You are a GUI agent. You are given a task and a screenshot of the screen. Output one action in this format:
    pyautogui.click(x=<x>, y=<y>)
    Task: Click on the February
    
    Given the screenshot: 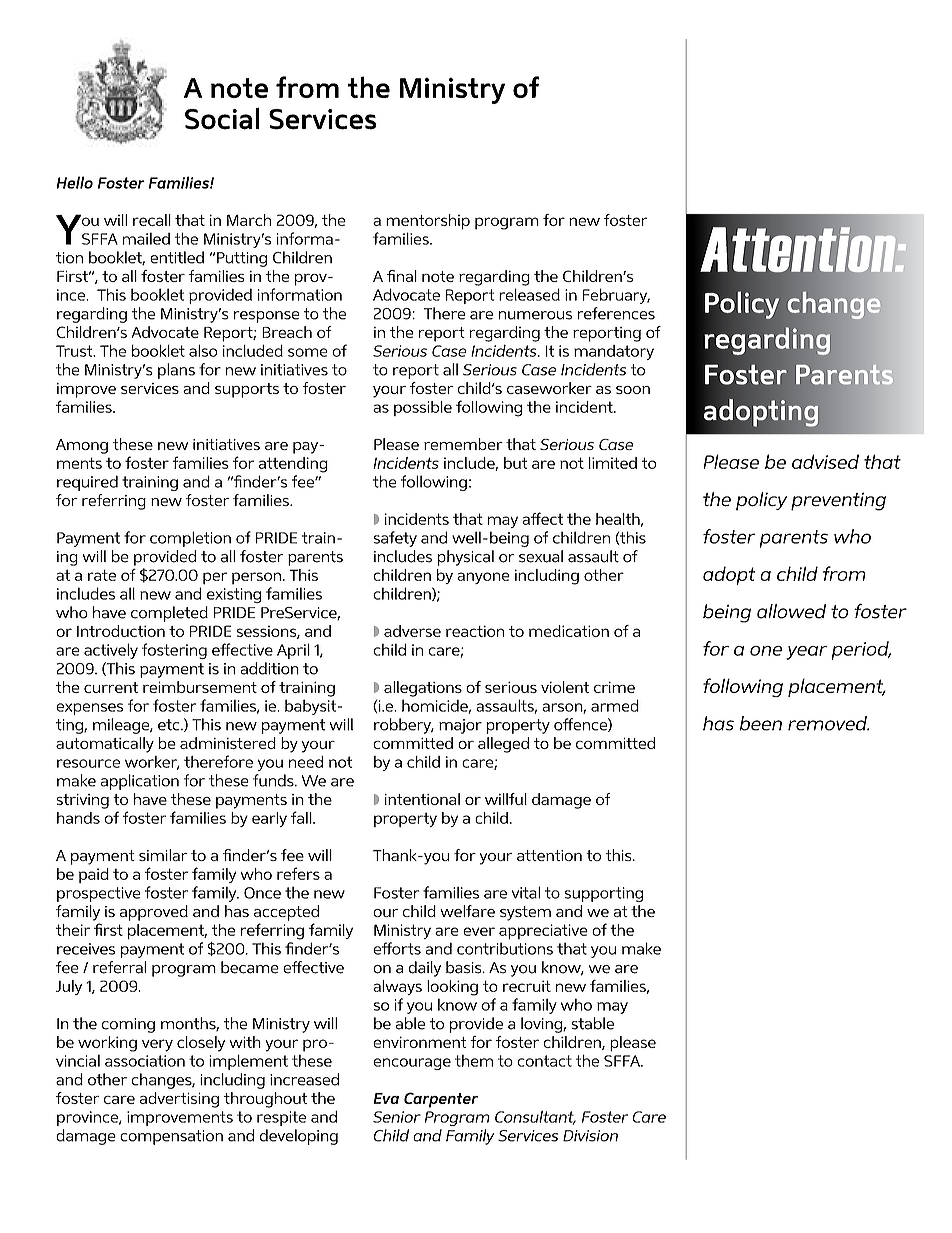 What is the action you would take?
    pyautogui.click(x=616, y=296)
